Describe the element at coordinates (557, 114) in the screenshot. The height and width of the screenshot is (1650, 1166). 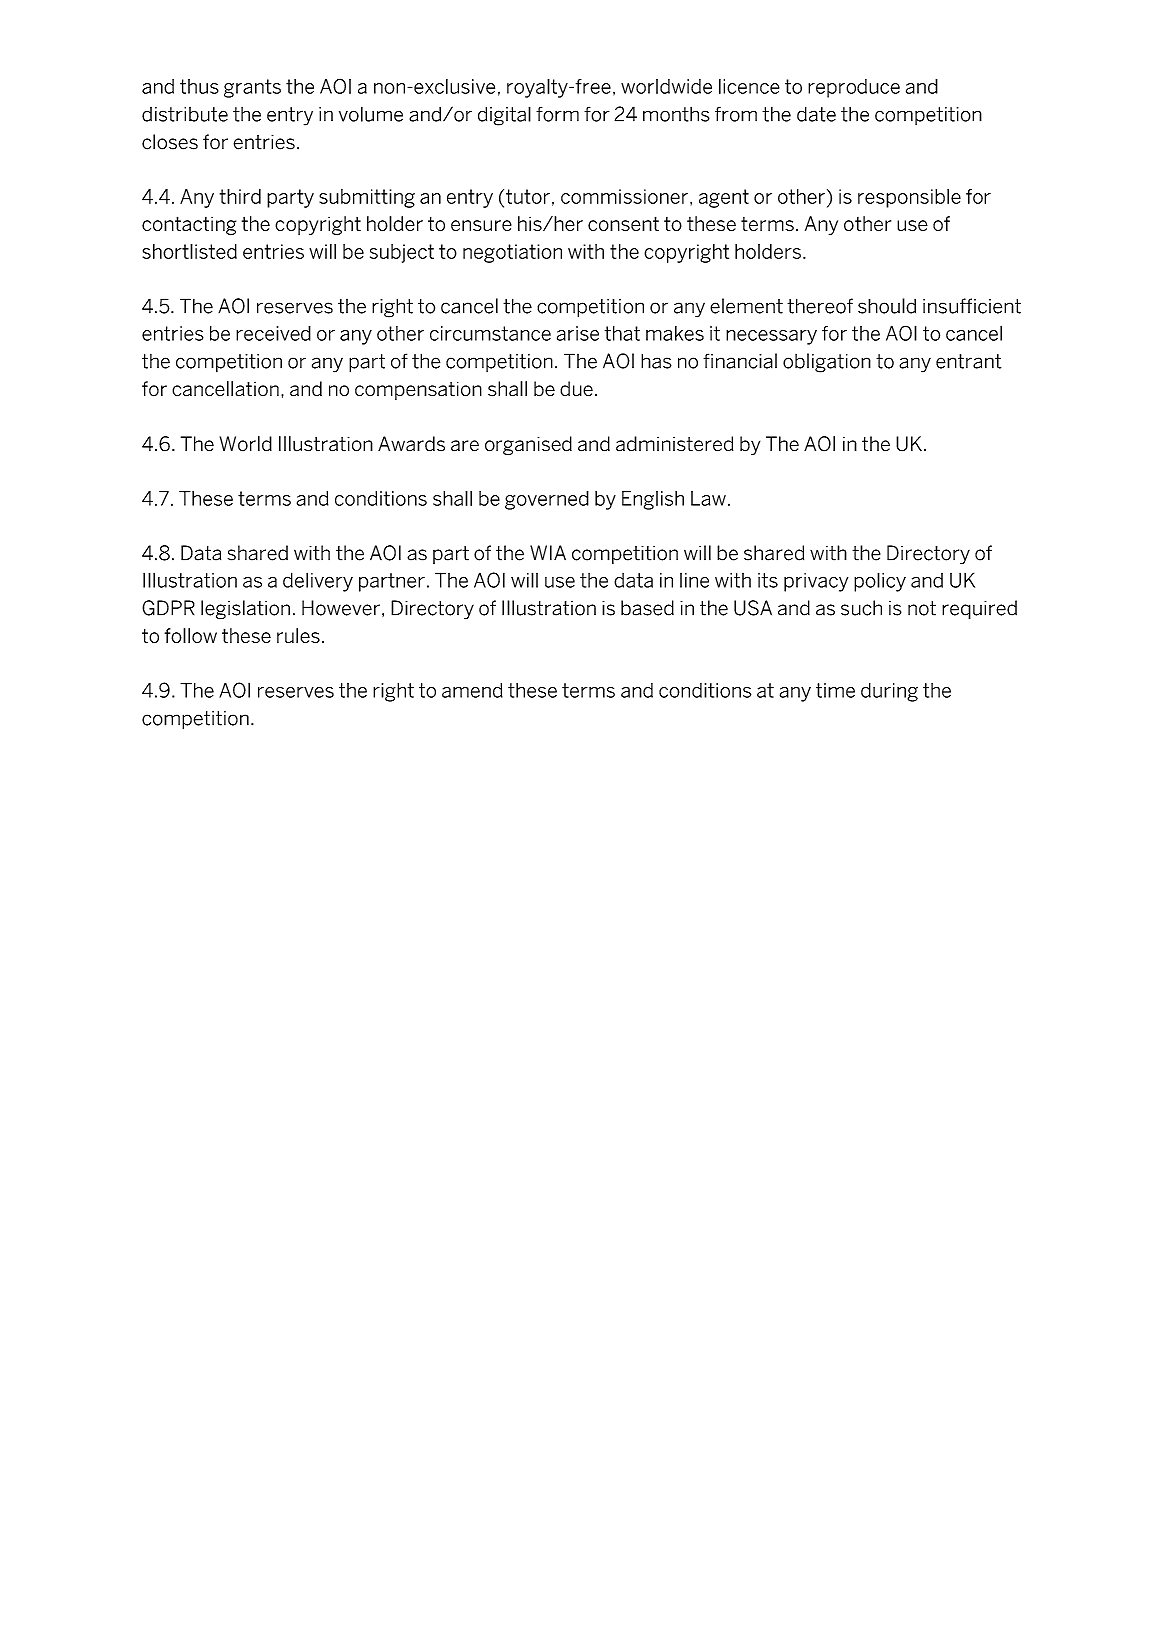
I see `form` at that location.
